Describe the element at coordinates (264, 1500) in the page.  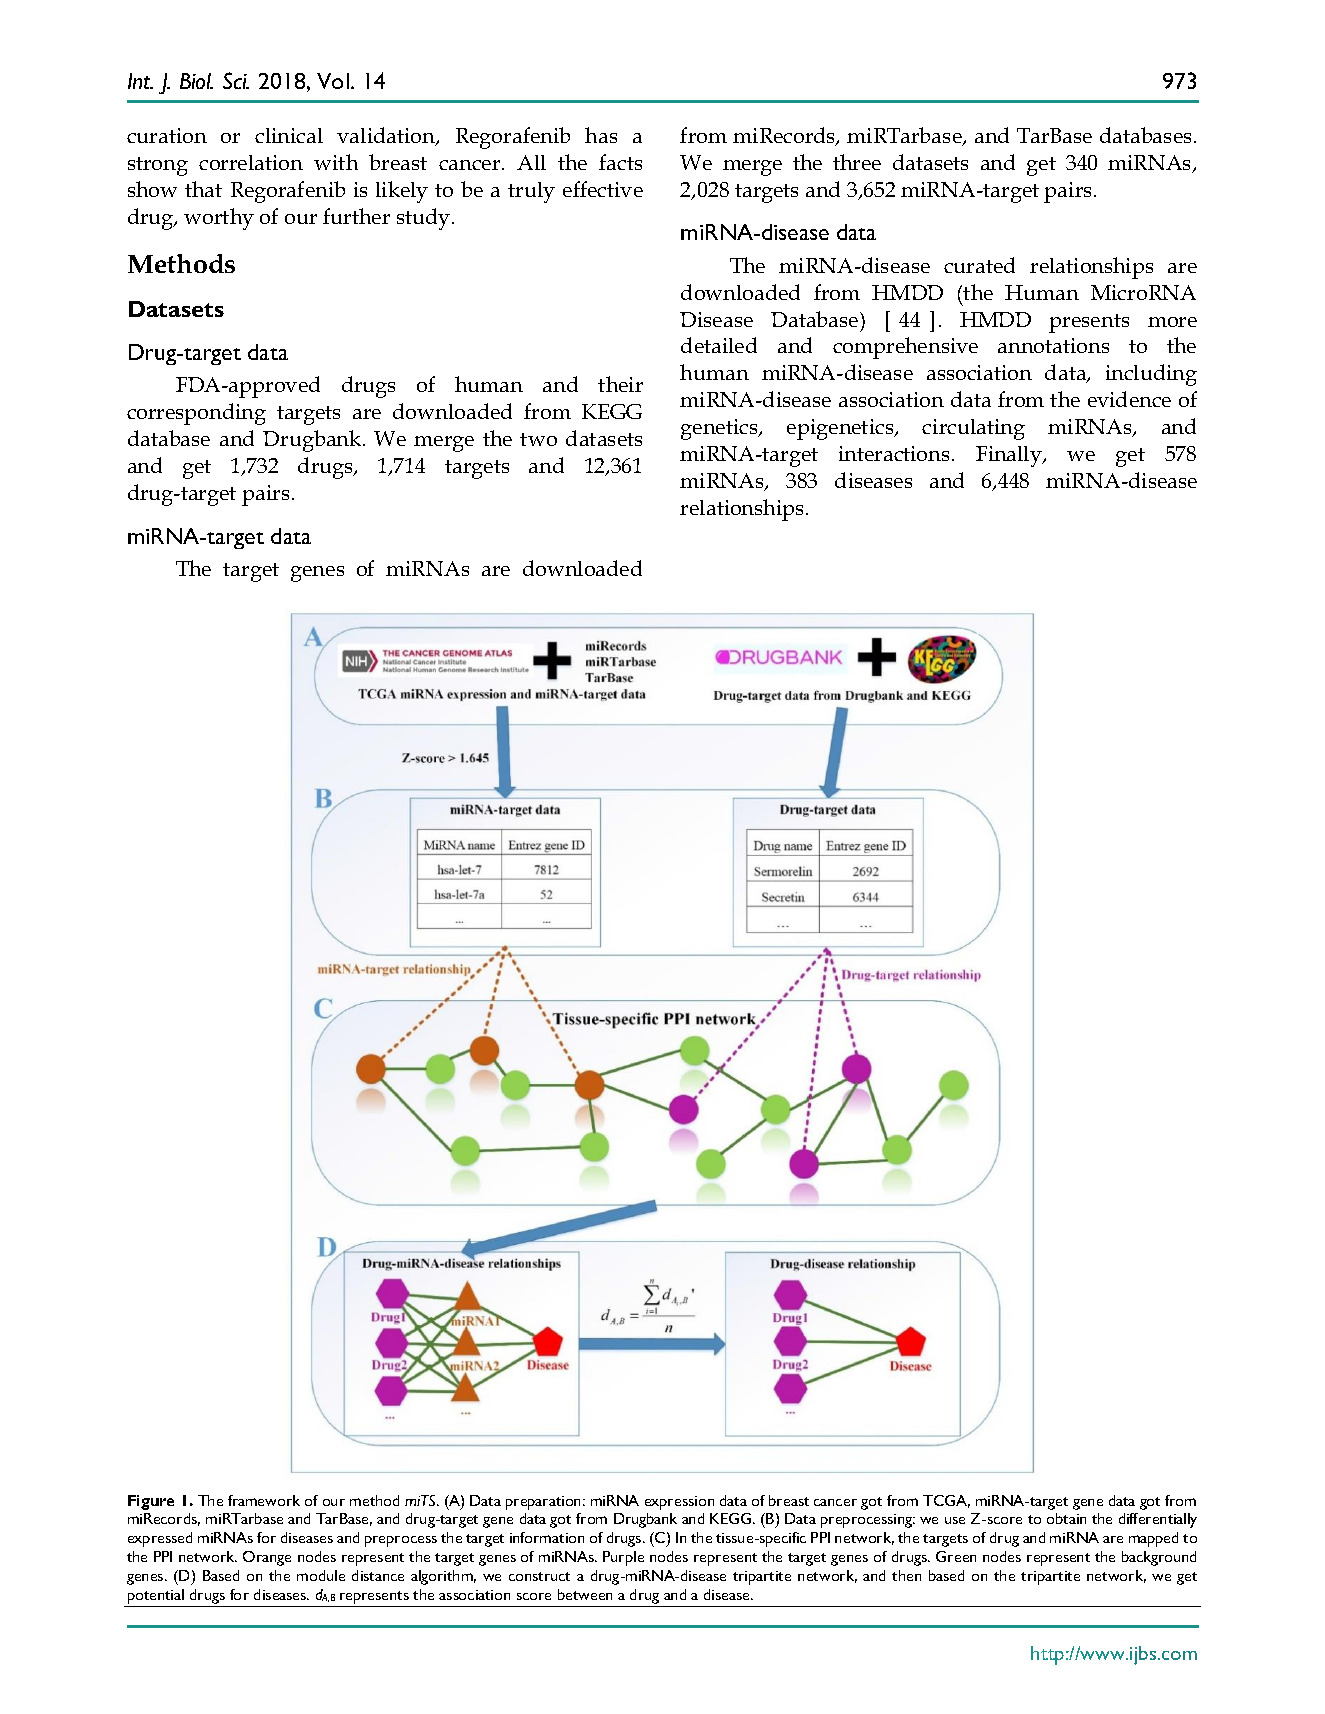
I see `framework` at that location.
